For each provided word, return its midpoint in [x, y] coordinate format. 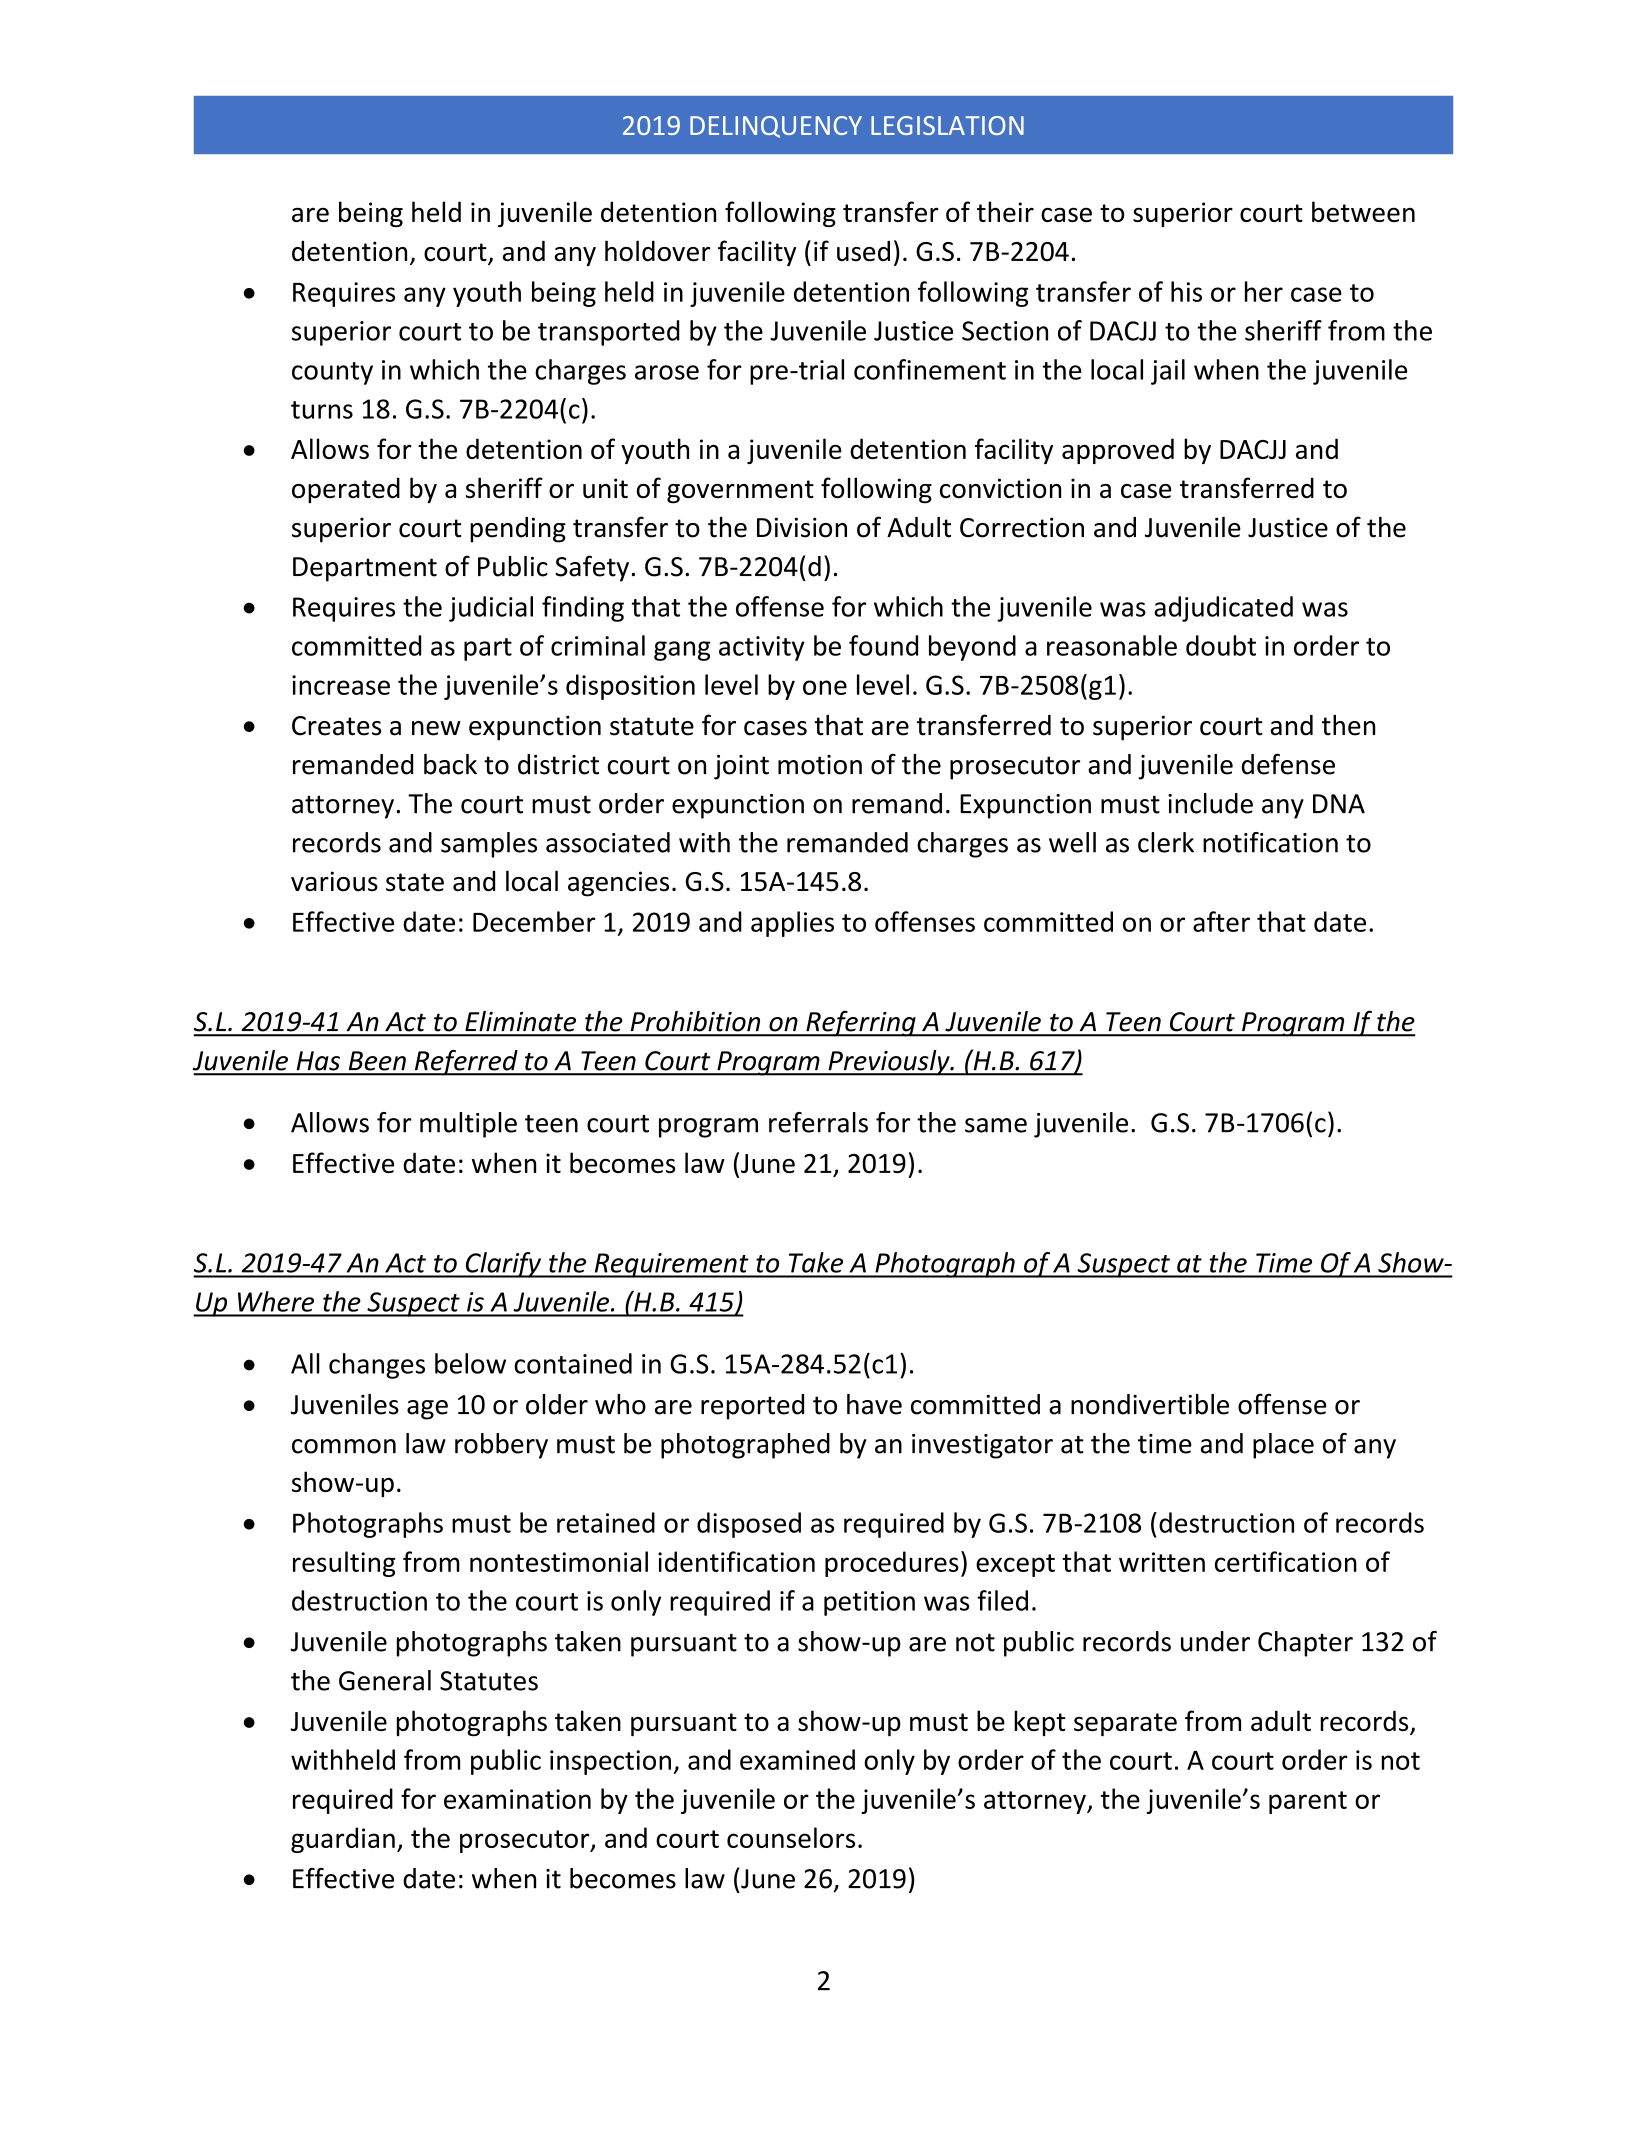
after [1221, 921]
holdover [657, 251]
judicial [491, 609]
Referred [466, 1063]
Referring [861, 1023]
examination [517, 1799]
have [874, 1404]
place [1283, 1446]
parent [1308, 1802]
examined [797, 1759]
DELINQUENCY [776, 127]
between [1363, 211]
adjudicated [1223, 609]
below [470, 1363]
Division [802, 527]
